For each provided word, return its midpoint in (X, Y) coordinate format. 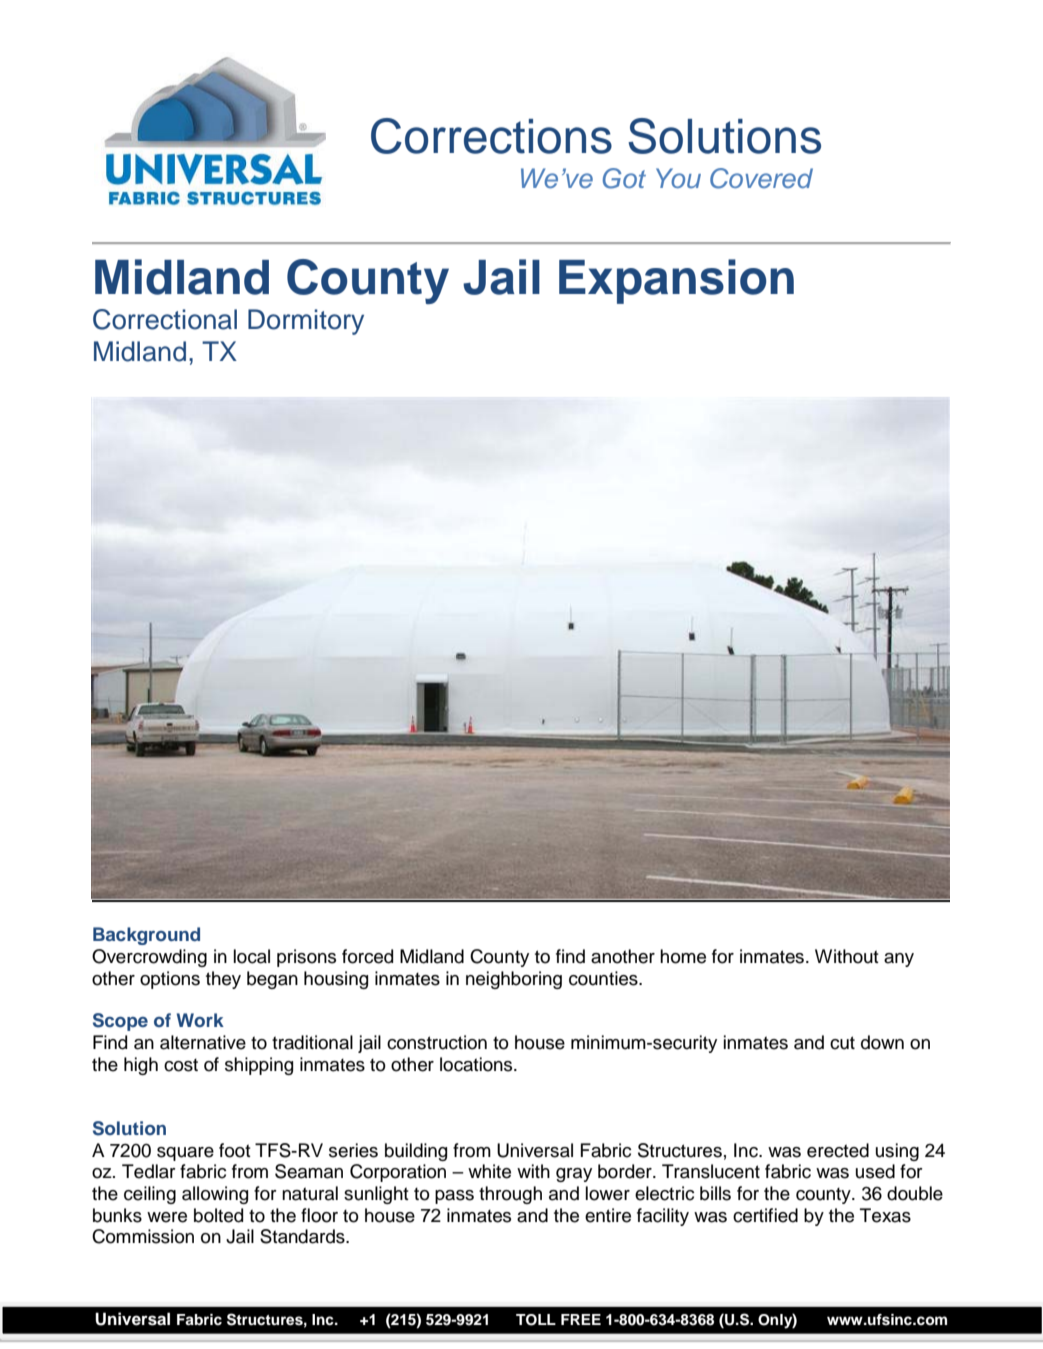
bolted (218, 1215)
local (252, 956)
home (683, 956)
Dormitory (306, 322)
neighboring (514, 980)
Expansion (676, 281)
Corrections (491, 136)
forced (367, 956)
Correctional (165, 319)
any (899, 960)
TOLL (536, 1320)
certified (765, 1215)
